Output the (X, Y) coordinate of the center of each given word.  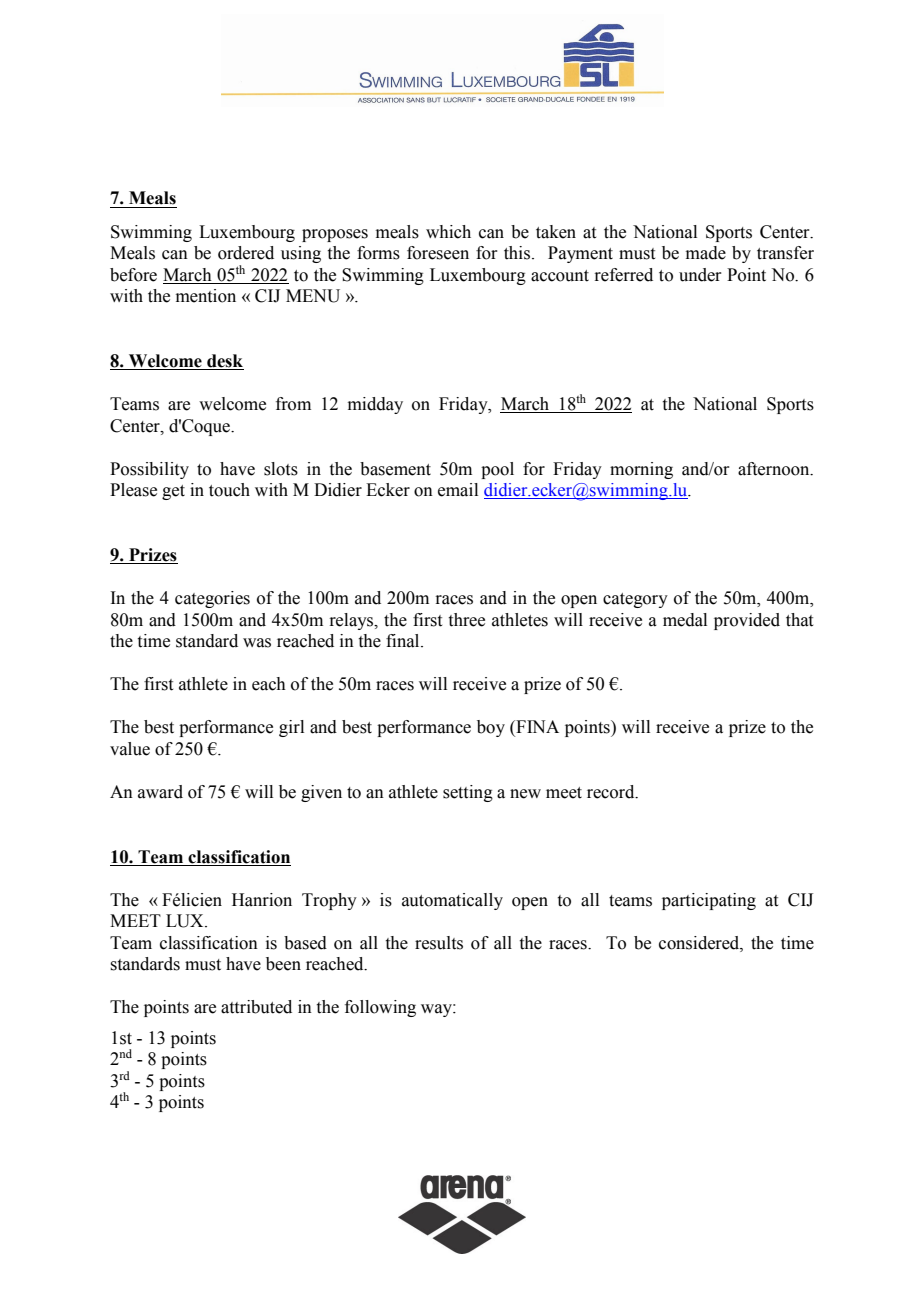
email (458, 490)
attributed (256, 1007)
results (439, 943)
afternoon (775, 469)
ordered (246, 253)
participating (709, 901)
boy (491, 728)
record (612, 792)
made (706, 253)
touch (229, 490)
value (130, 749)
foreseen (438, 253)
